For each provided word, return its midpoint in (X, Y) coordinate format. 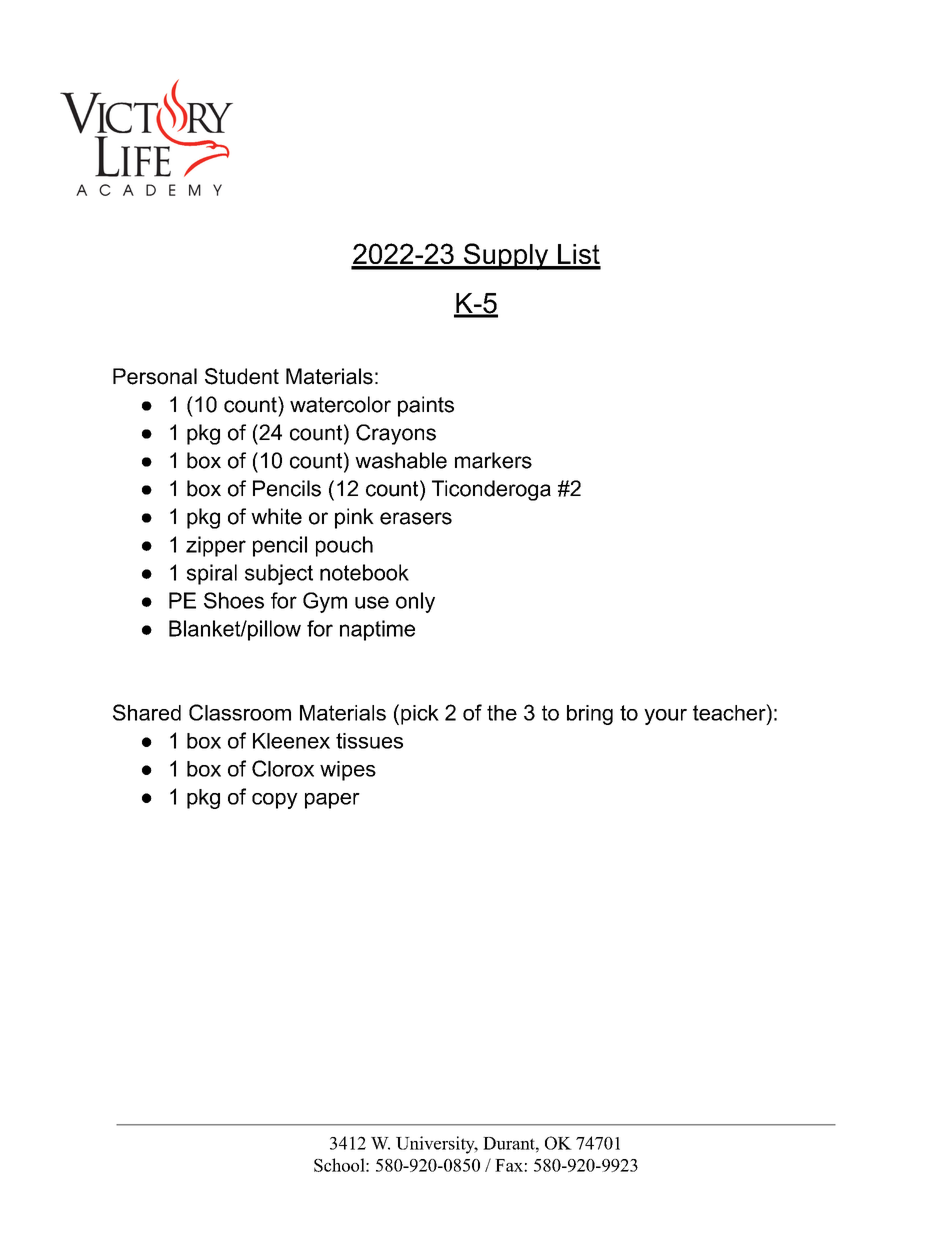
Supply (506, 256)
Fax (510, 1165)
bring (590, 715)
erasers (416, 518)
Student (242, 376)
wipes (348, 771)
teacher (730, 712)
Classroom (240, 712)
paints (426, 406)
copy (275, 801)
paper (332, 801)
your (665, 717)
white (276, 516)
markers (493, 460)
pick (420, 715)
